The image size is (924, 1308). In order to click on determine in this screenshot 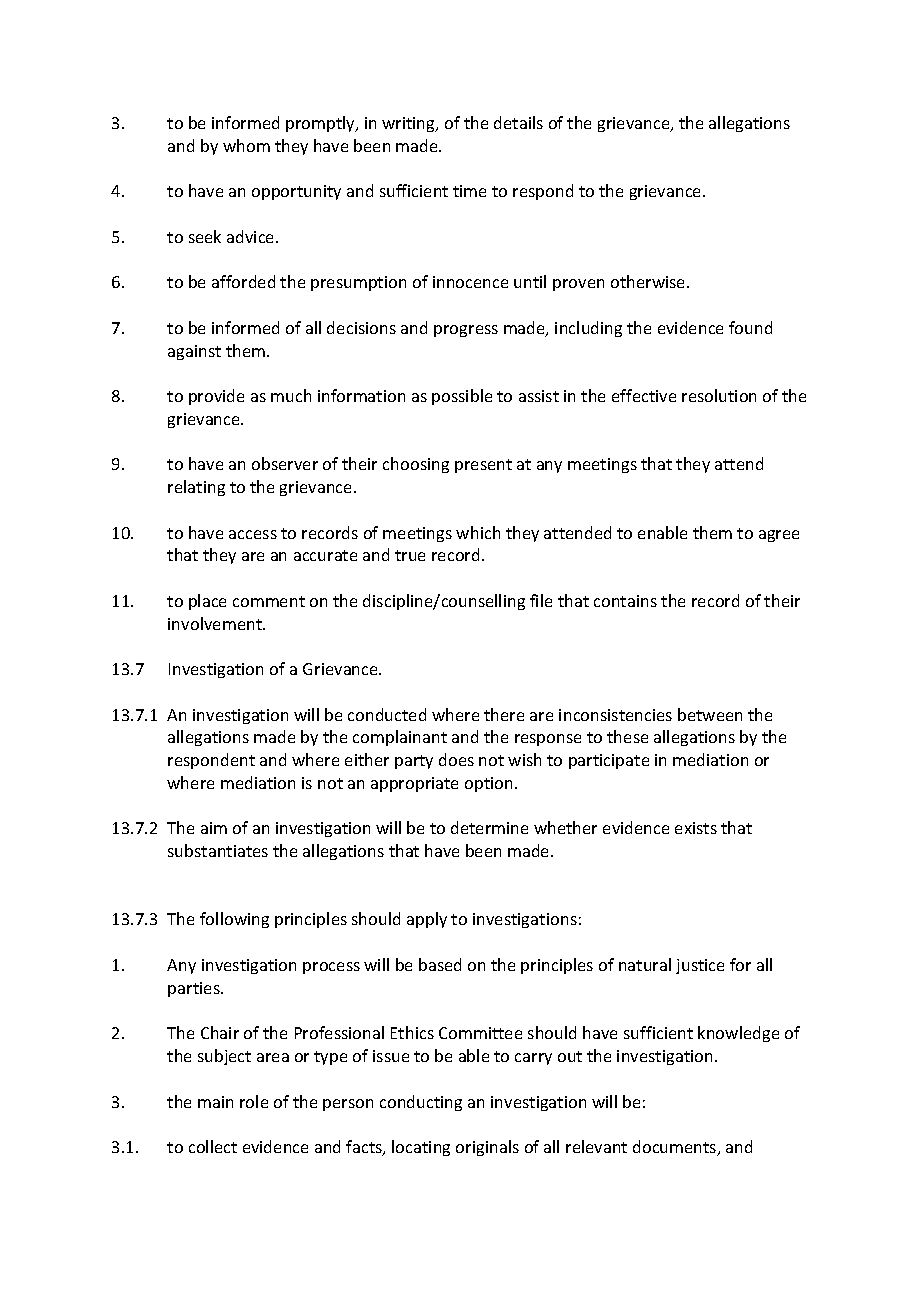, I will do `click(489, 827)`.
